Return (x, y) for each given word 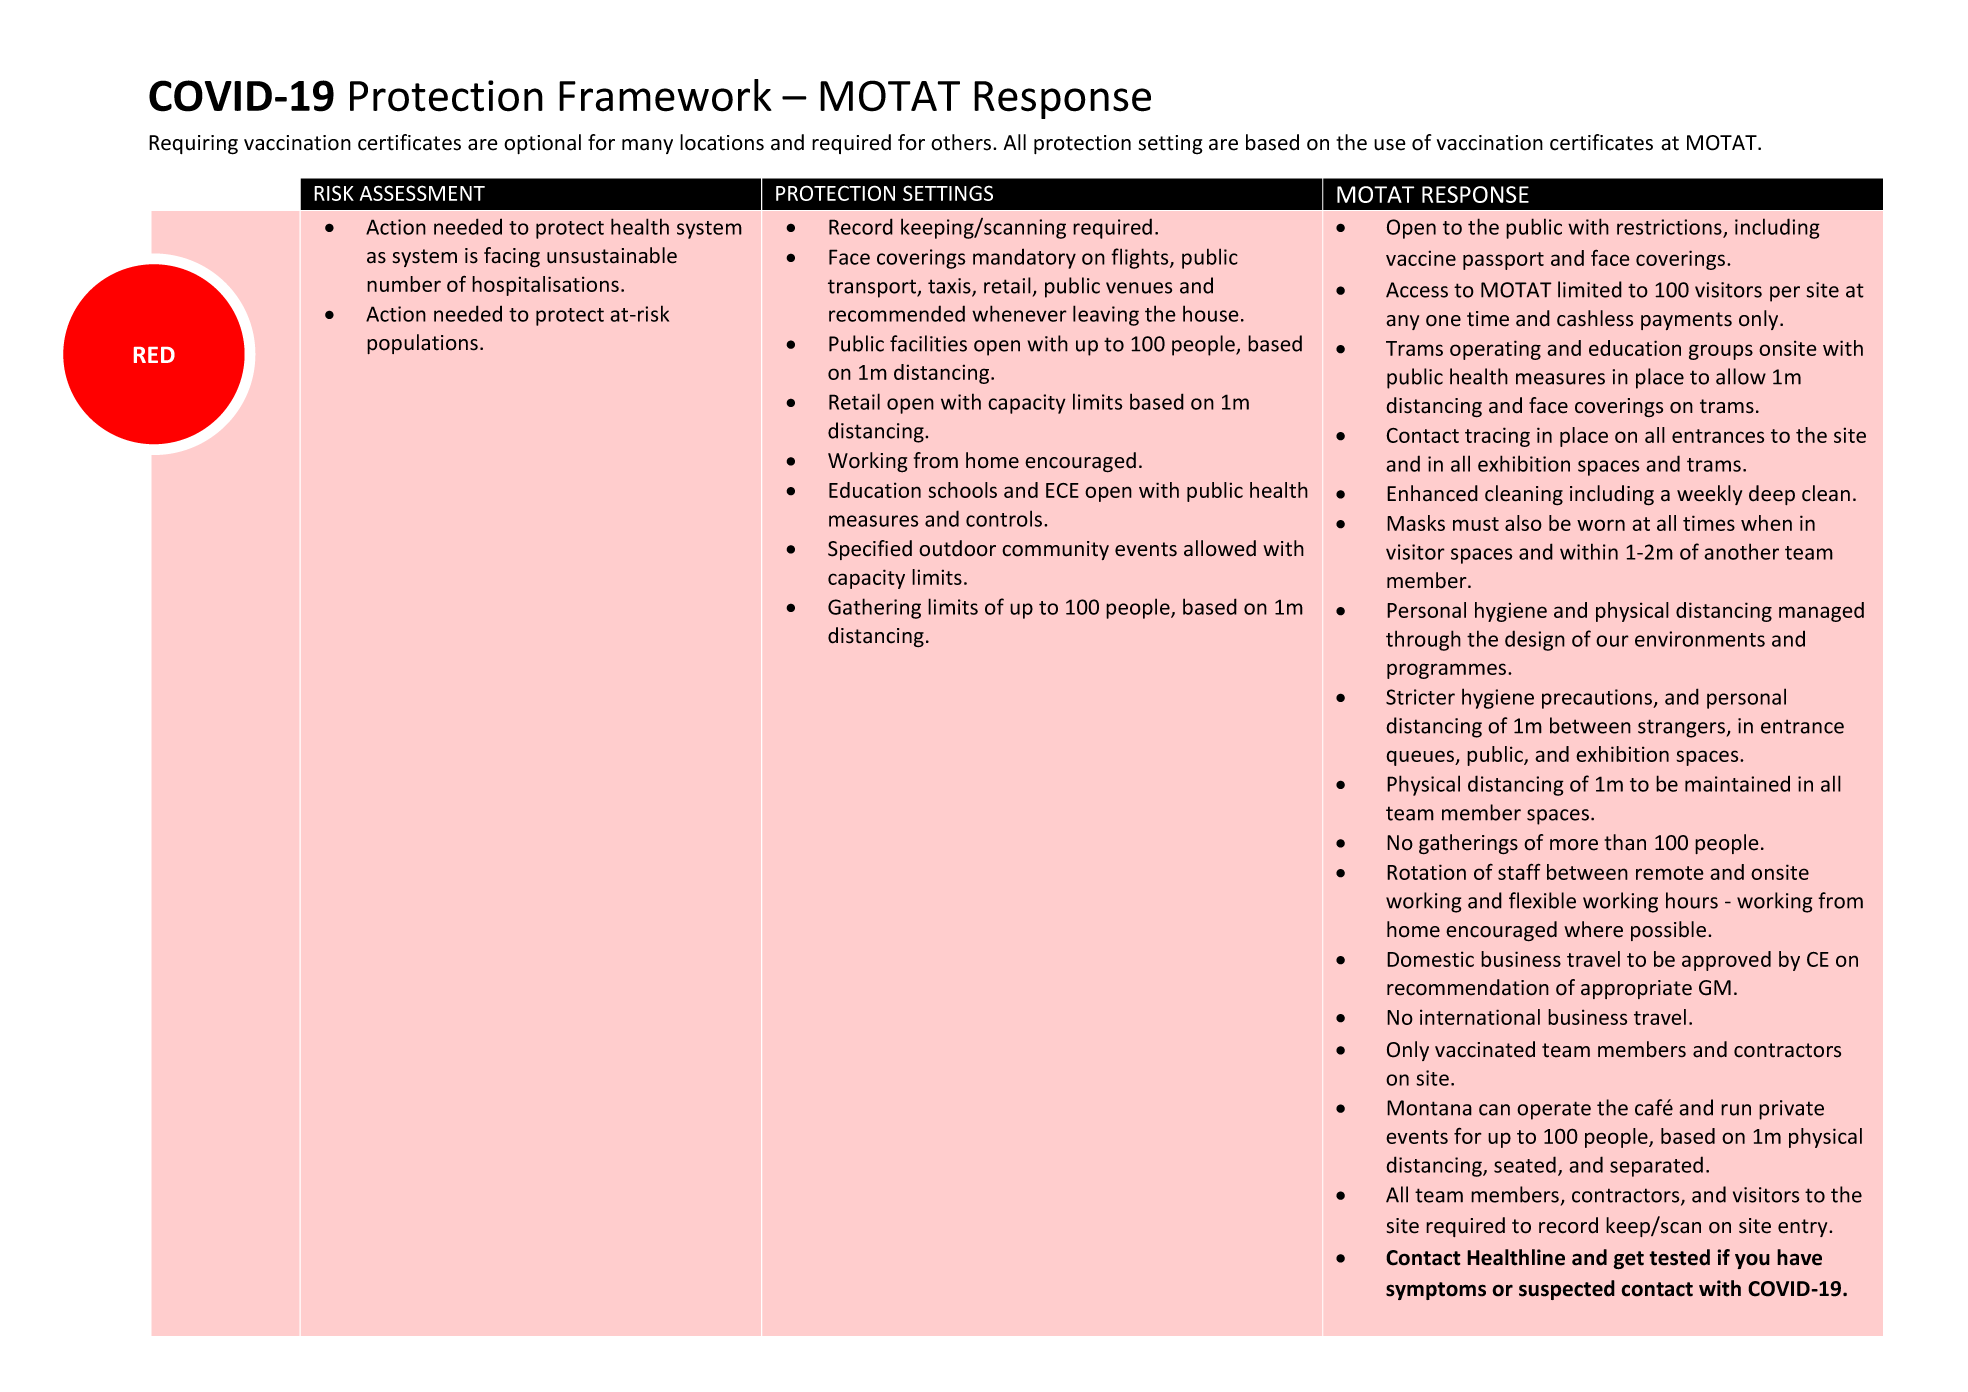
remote (1670, 873)
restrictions (1670, 228)
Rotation (1426, 872)
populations (422, 344)
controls (1005, 518)
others (962, 142)
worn (1601, 525)
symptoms (1436, 1291)
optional (542, 144)
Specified (870, 550)
